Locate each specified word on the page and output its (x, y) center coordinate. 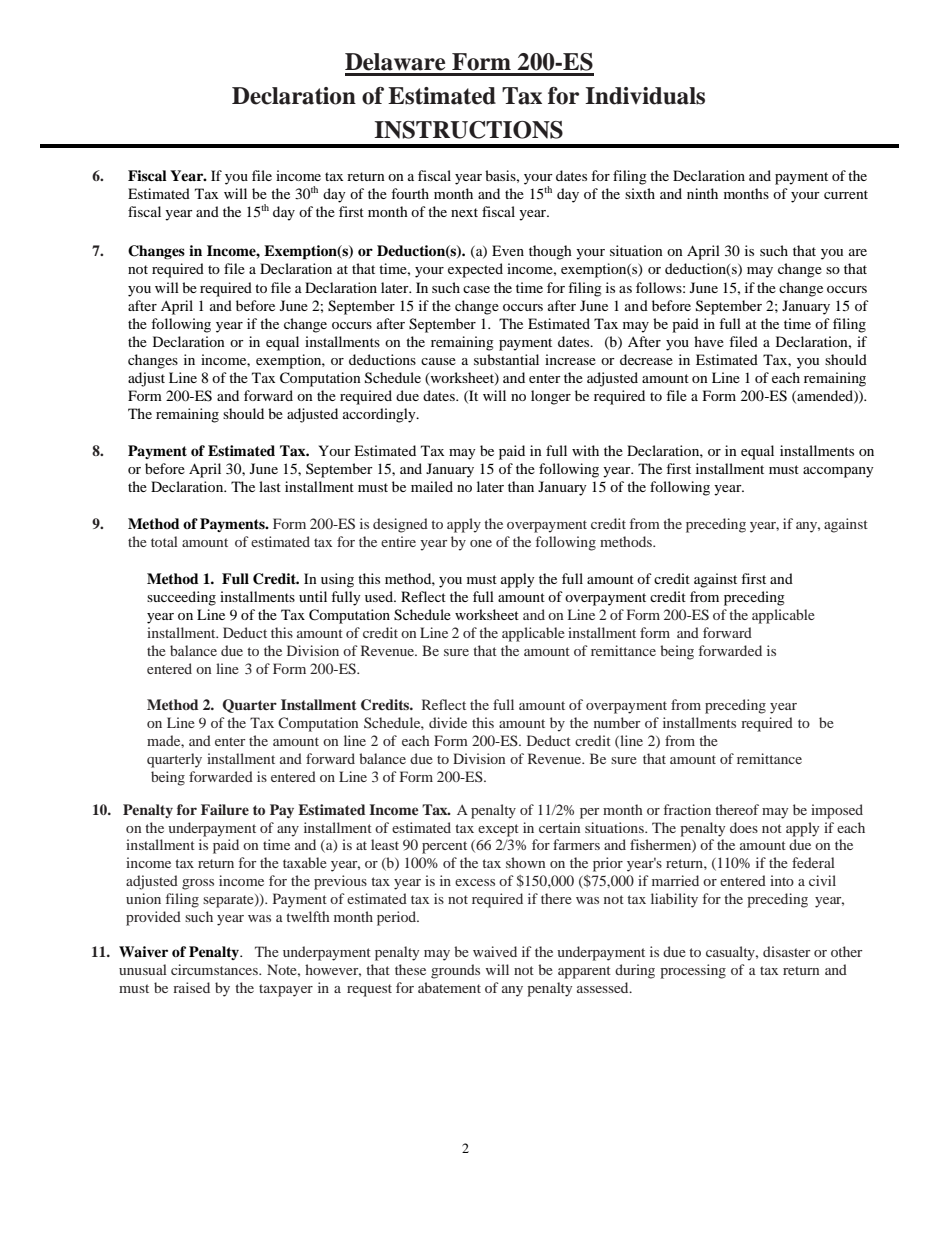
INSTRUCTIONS (468, 130)
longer (551, 397)
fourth (410, 193)
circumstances (215, 969)
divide (448, 722)
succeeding (181, 598)
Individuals (645, 96)
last (270, 486)
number (617, 722)
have (709, 341)
